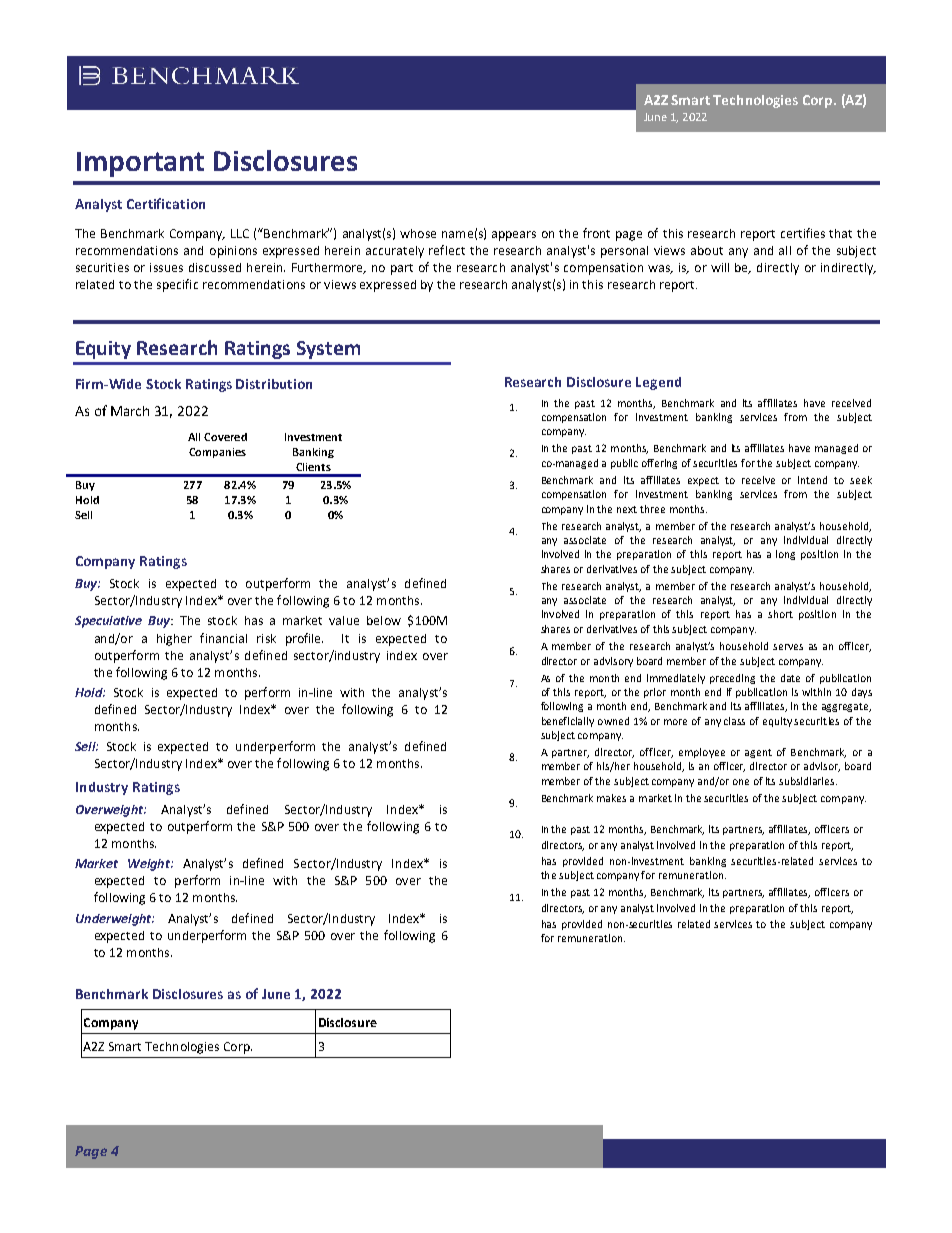 Image resolution: width=952 pixels, height=1233 pixels. Describe the element at coordinates (108, 622) in the screenshot. I see `Speculative` at that location.
